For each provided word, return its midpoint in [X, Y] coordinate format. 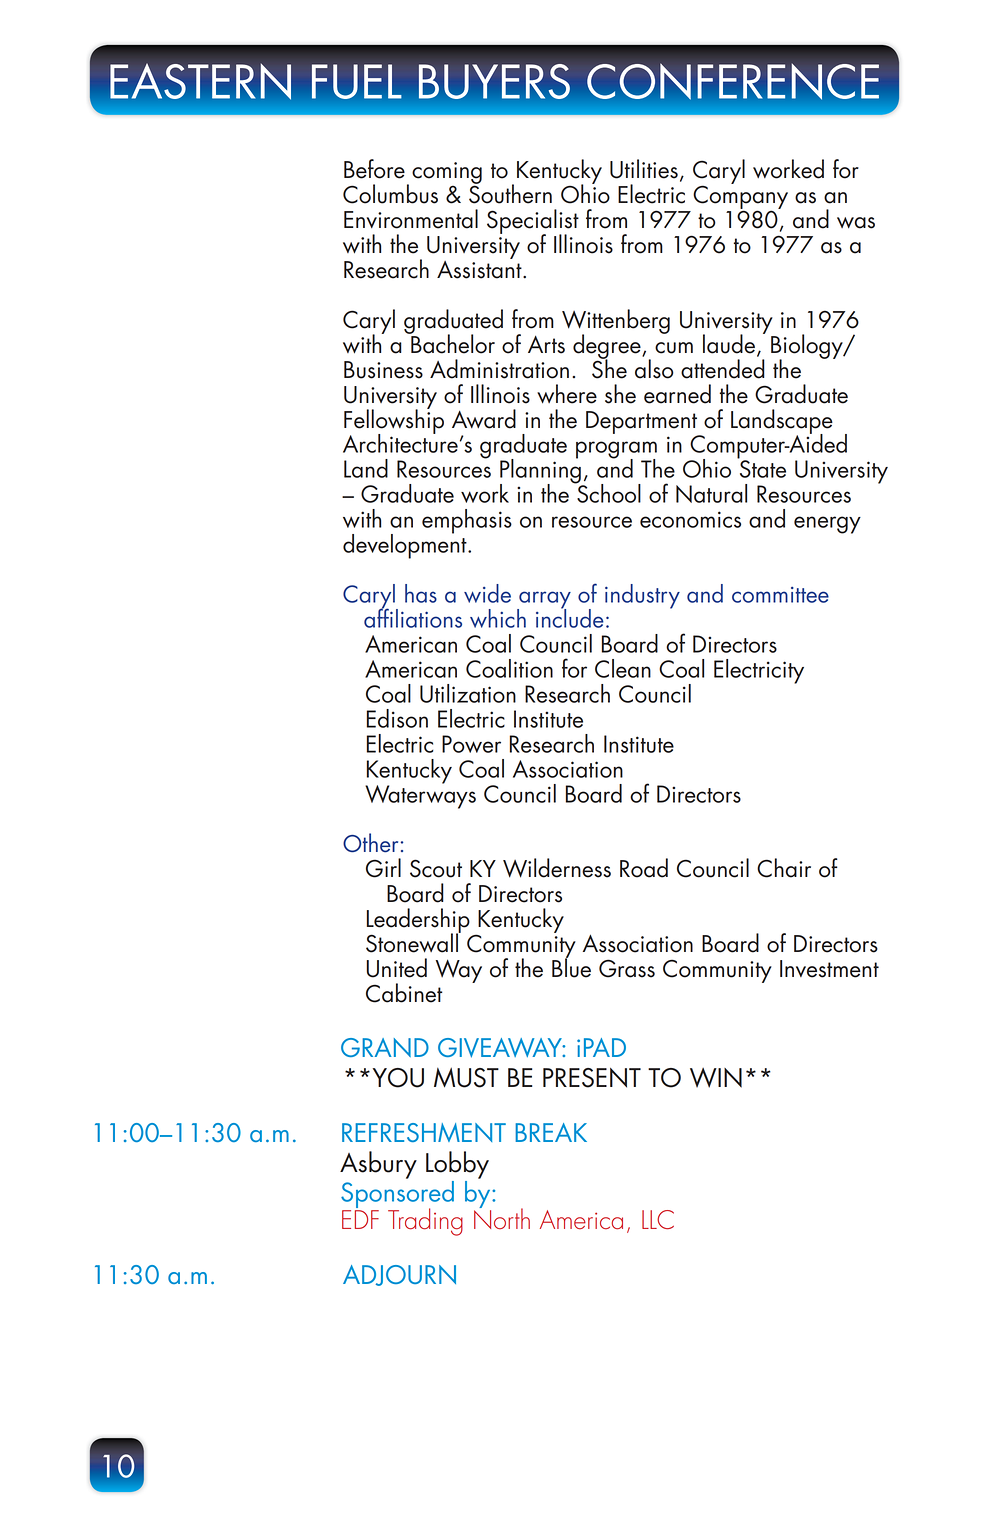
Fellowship [394, 421]
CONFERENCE [733, 82]
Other [370, 843]
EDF [360, 1219]
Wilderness [557, 868]
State [762, 468]
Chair [784, 868]
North [502, 1217]
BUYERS [494, 81]
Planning [541, 471]
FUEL [357, 81]
